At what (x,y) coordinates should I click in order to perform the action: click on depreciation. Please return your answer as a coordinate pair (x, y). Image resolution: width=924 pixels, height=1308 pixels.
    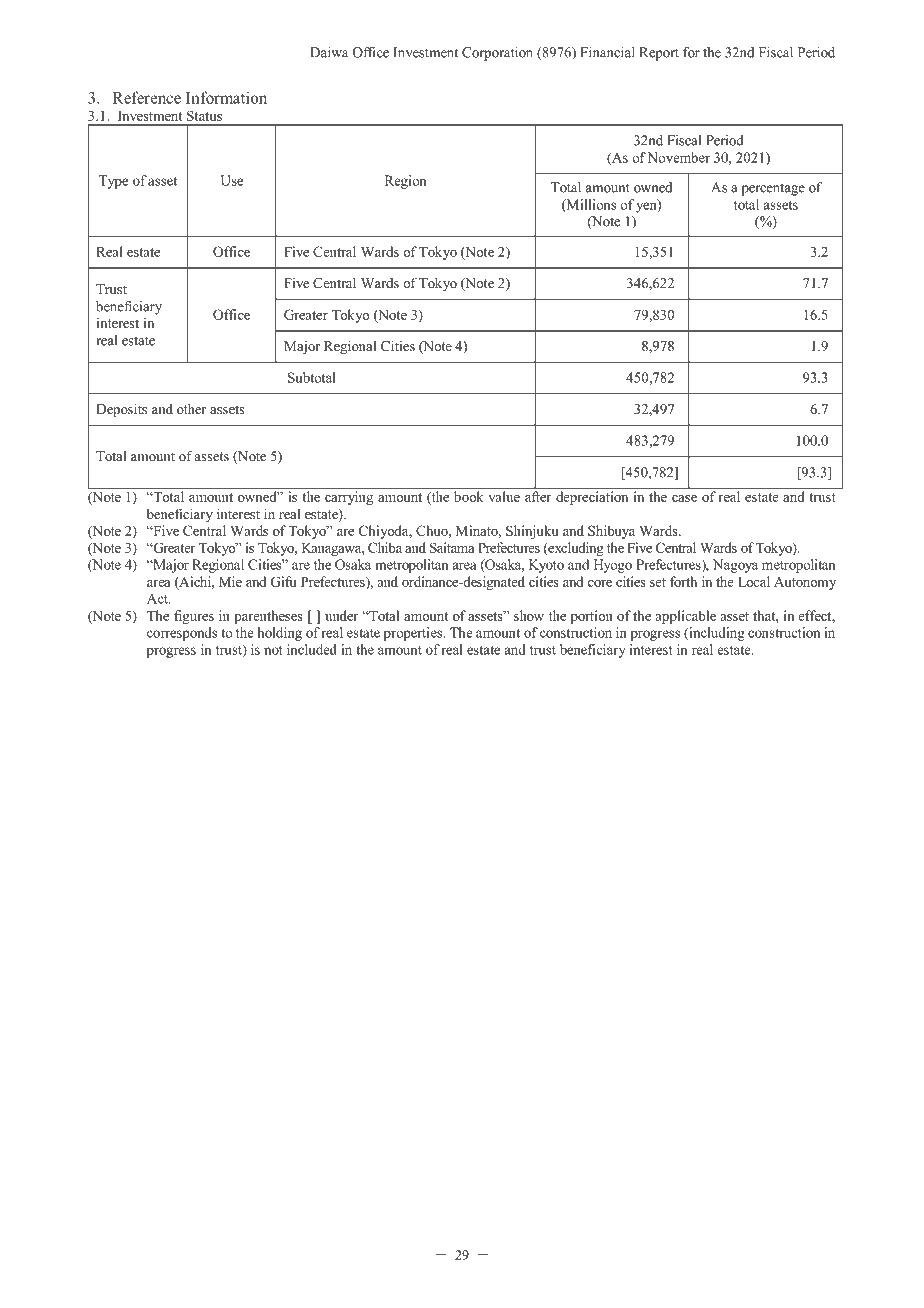
    Looking at the image, I should click on (592, 498).
